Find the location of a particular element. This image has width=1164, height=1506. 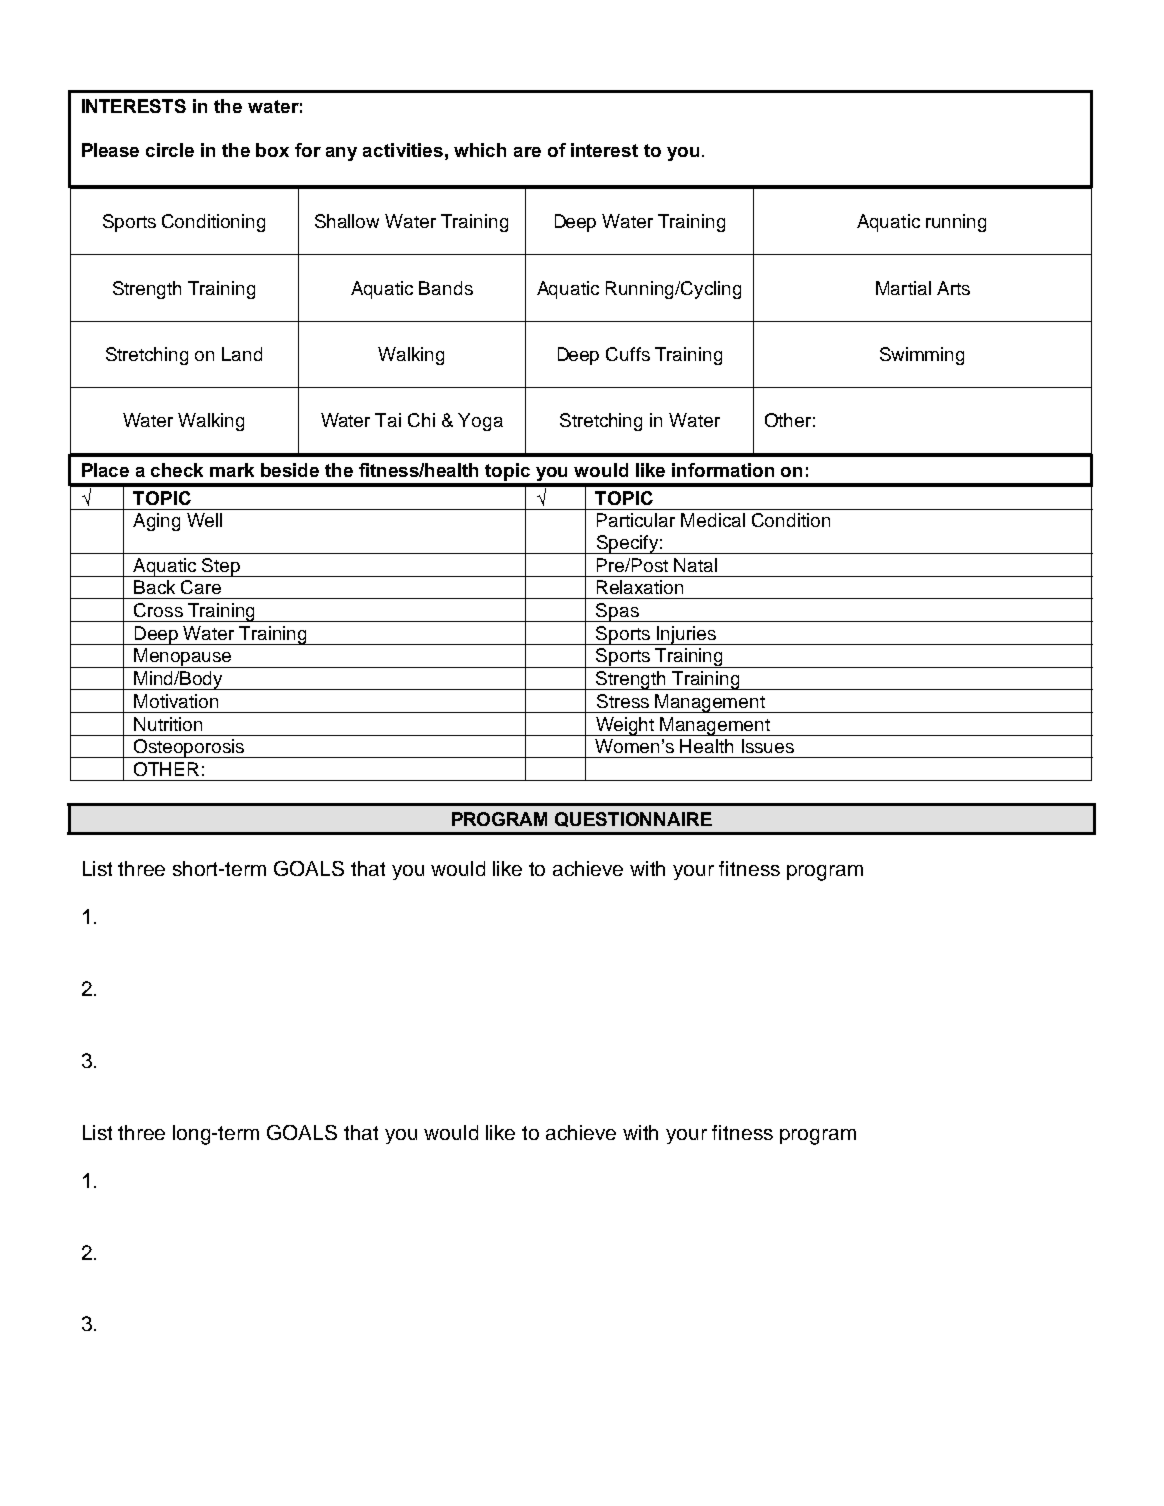

Land is located at coordinates (242, 354).
